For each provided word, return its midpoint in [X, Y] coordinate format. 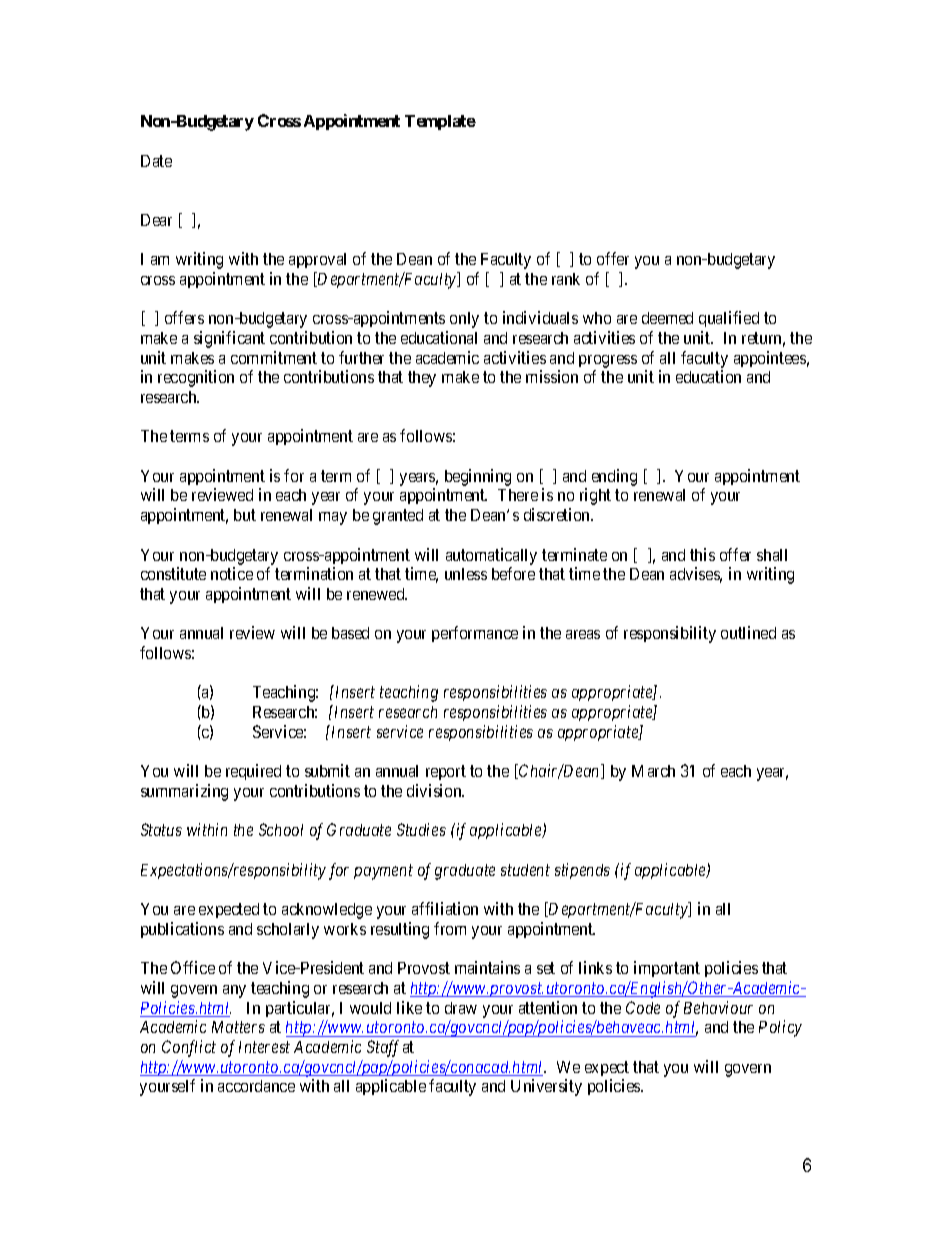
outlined [748, 632]
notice [232, 573]
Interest [264, 1047]
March [653, 771]
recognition [196, 378]
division [435, 790]
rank [566, 279]
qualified [729, 319]
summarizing [184, 792]
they [422, 379]
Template [440, 122]
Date [156, 161]
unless [466, 574]
